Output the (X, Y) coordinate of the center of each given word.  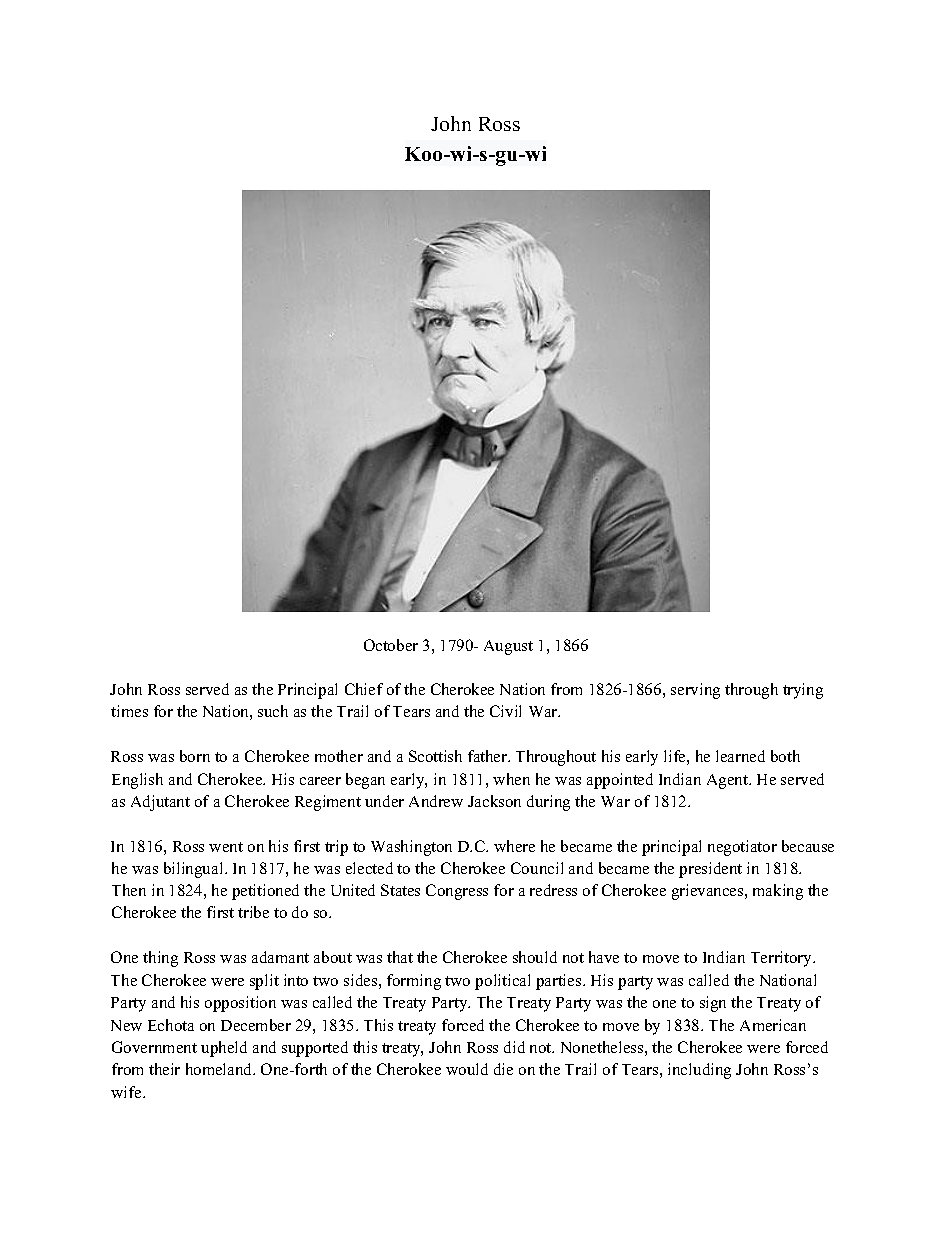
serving (695, 691)
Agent (729, 781)
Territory (783, 959)
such (273, 711)
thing (160, 959)
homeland (220, 1069)
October (391, 645)
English (137, 781)
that (400, 957)
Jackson (494, 801)
